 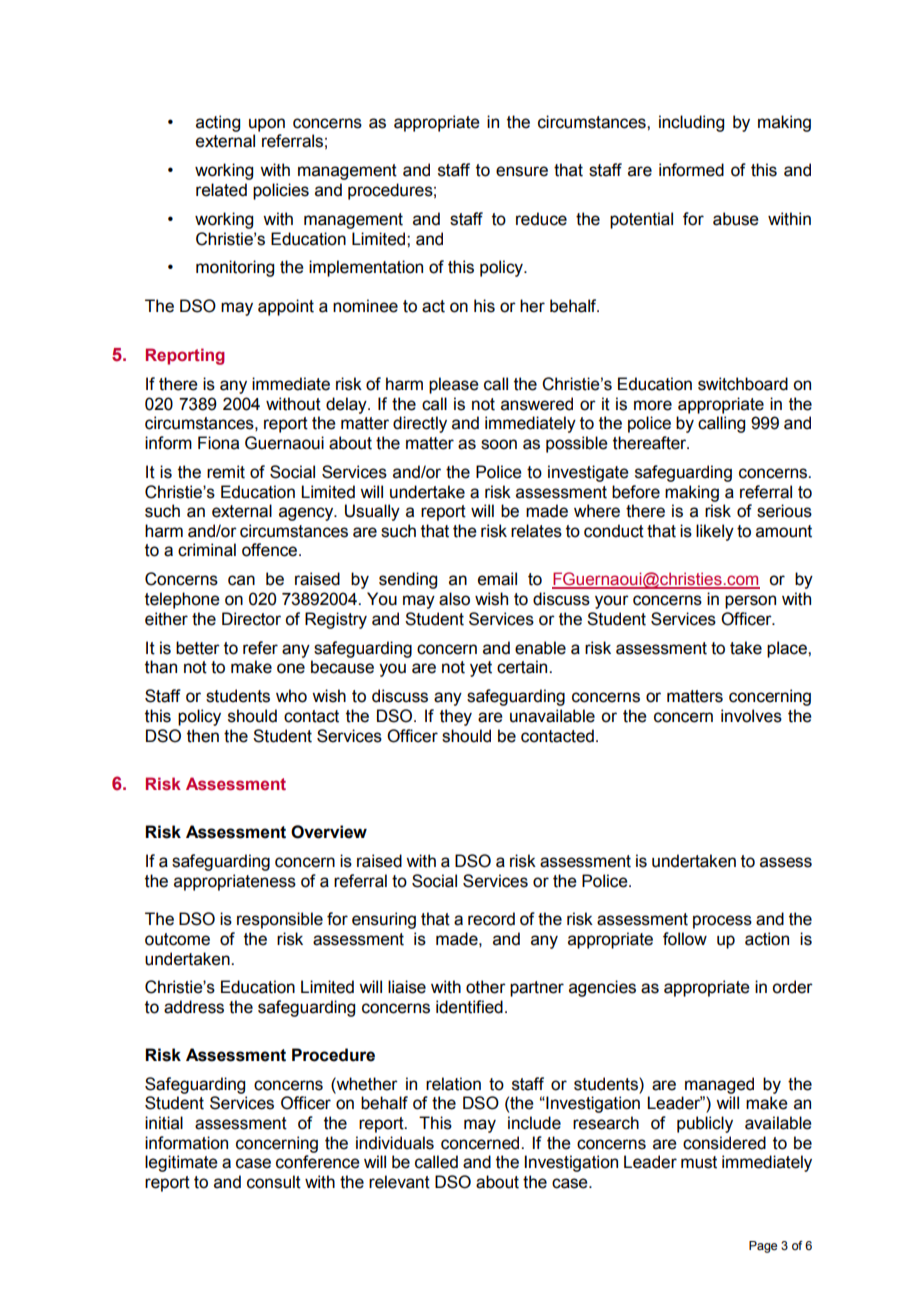 What do you see at coordinates (226, 472) in the image?
I see `remit` at bounding box center [226, 472].
